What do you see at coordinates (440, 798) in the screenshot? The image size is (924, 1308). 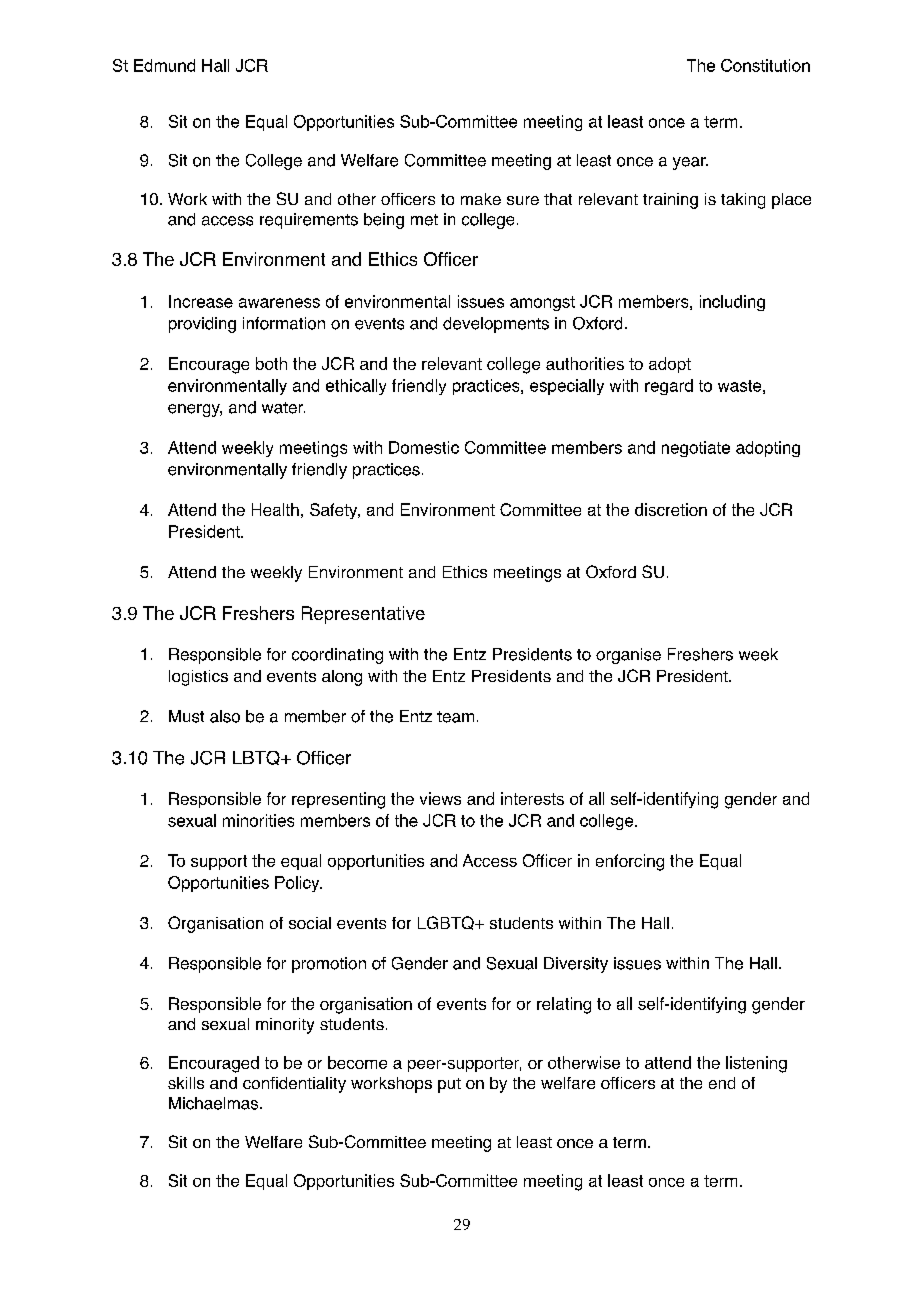 I see `views` at bounding box center [440, 798].
